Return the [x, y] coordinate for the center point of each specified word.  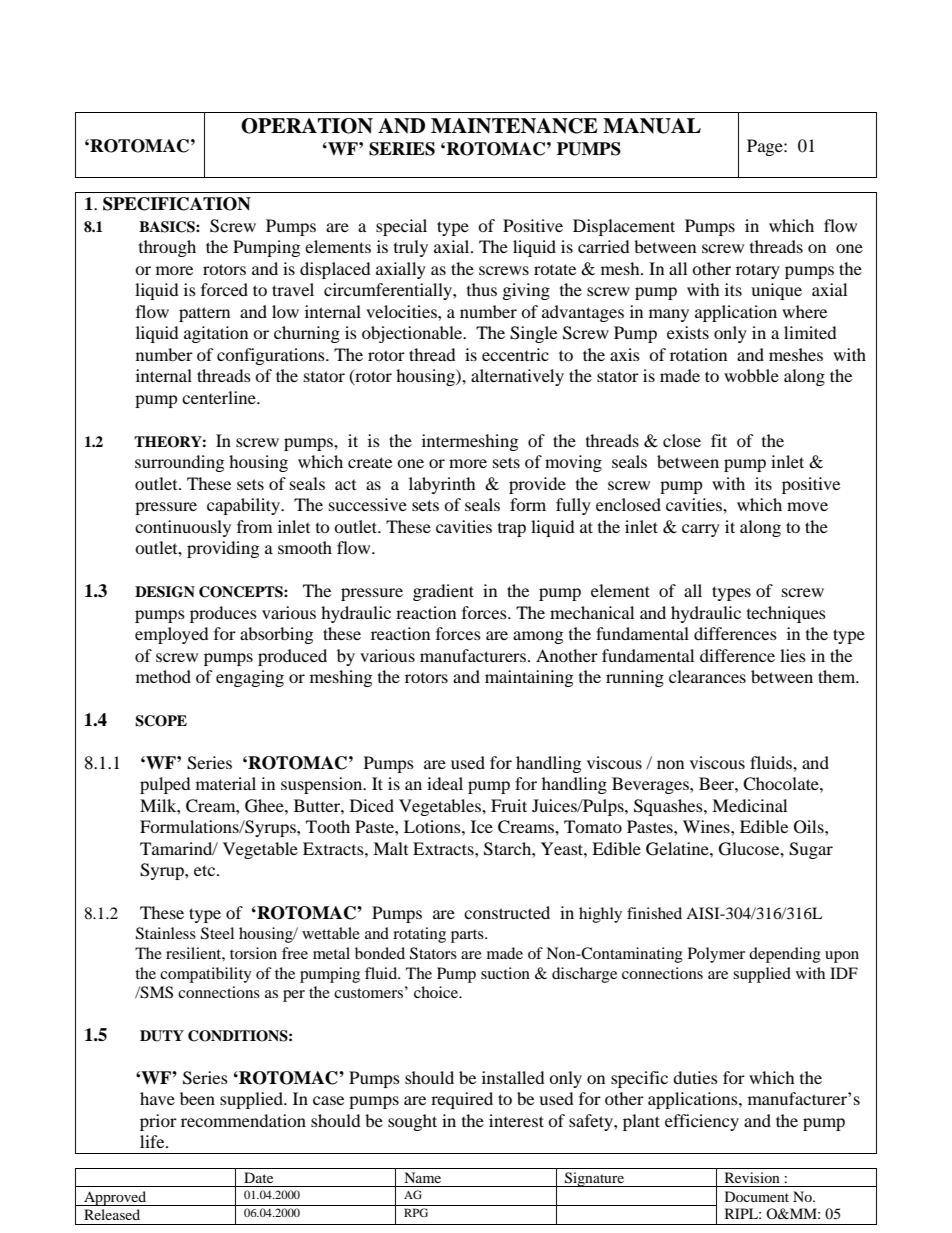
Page [766, 147]
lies [793, 655]
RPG [416, 1212]
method [163, 676]
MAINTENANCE [514, 126]
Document [757, 1196]
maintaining [529, 678]
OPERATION [307, 126]
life [153, 1141]
